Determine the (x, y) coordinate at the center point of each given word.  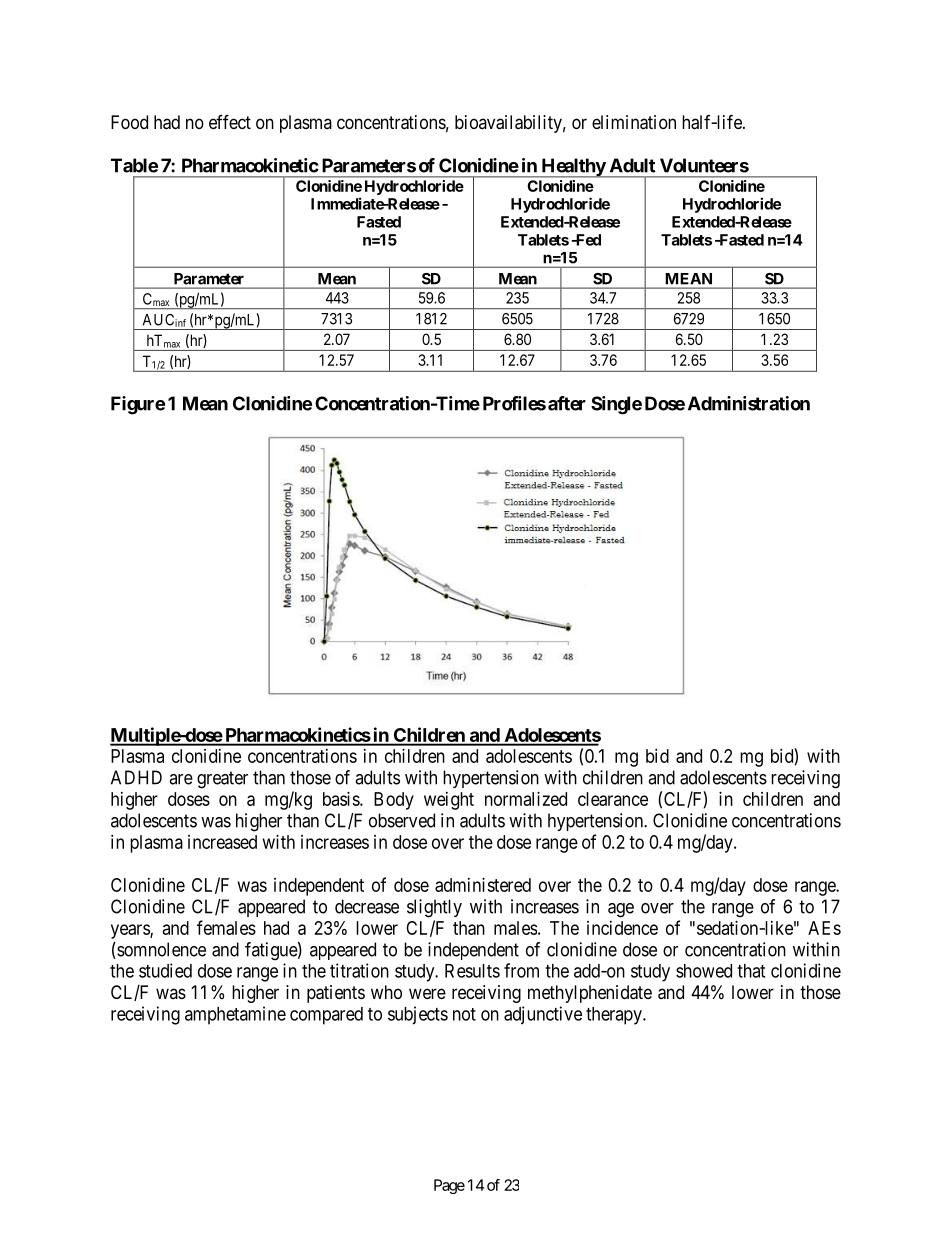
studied (165, 970)
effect (230, 121)
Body (394, 801)
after (567, 403)
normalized (526, 799)
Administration (749, 403)
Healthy (573, 168)
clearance (613, 799)
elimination (634, 122)
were (427, 993)
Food (129, 122)
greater (222, 780)
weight (449, 801)
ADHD (136, 777)
